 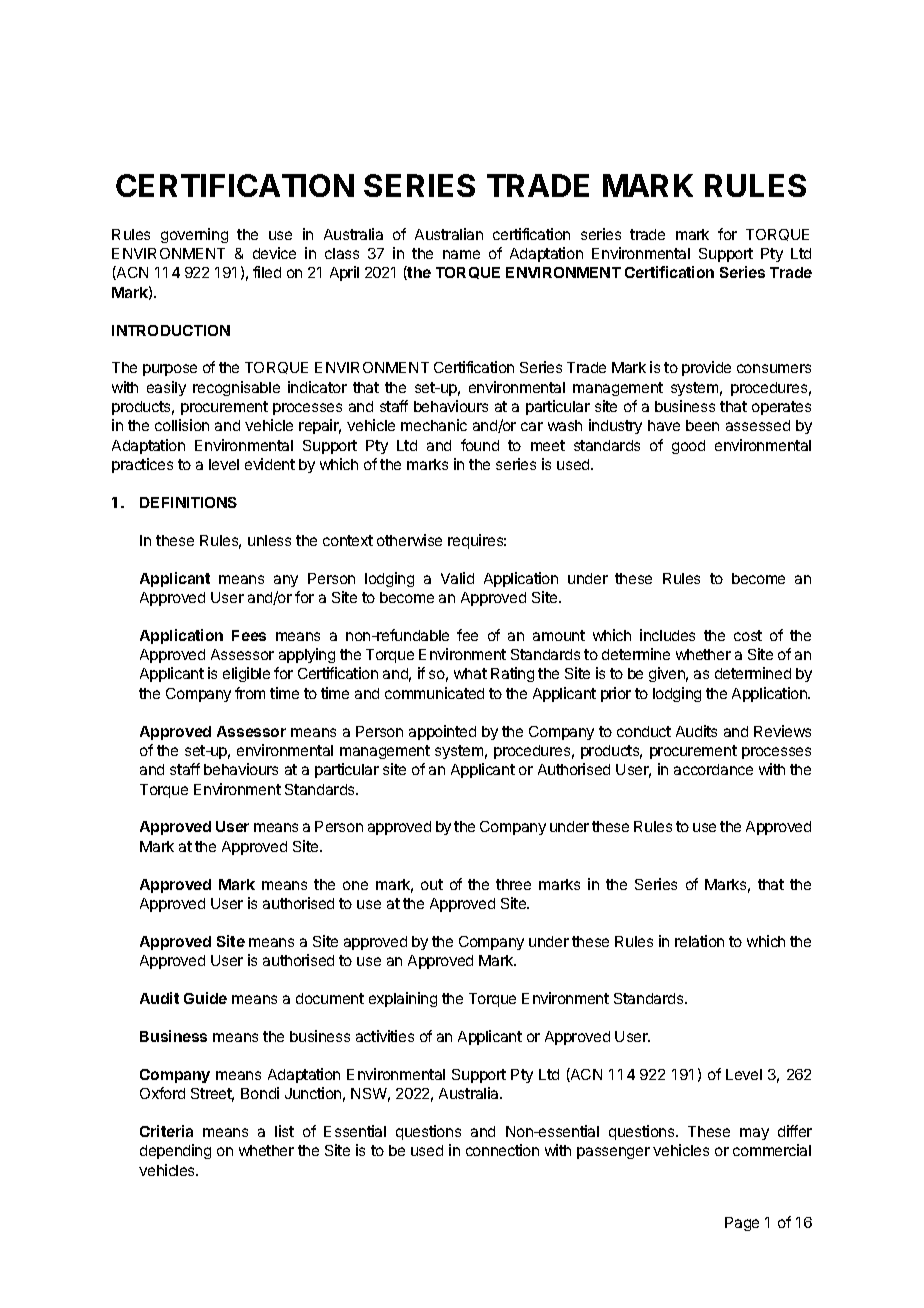 I want to click on provide, so click(x=706, y=368).
